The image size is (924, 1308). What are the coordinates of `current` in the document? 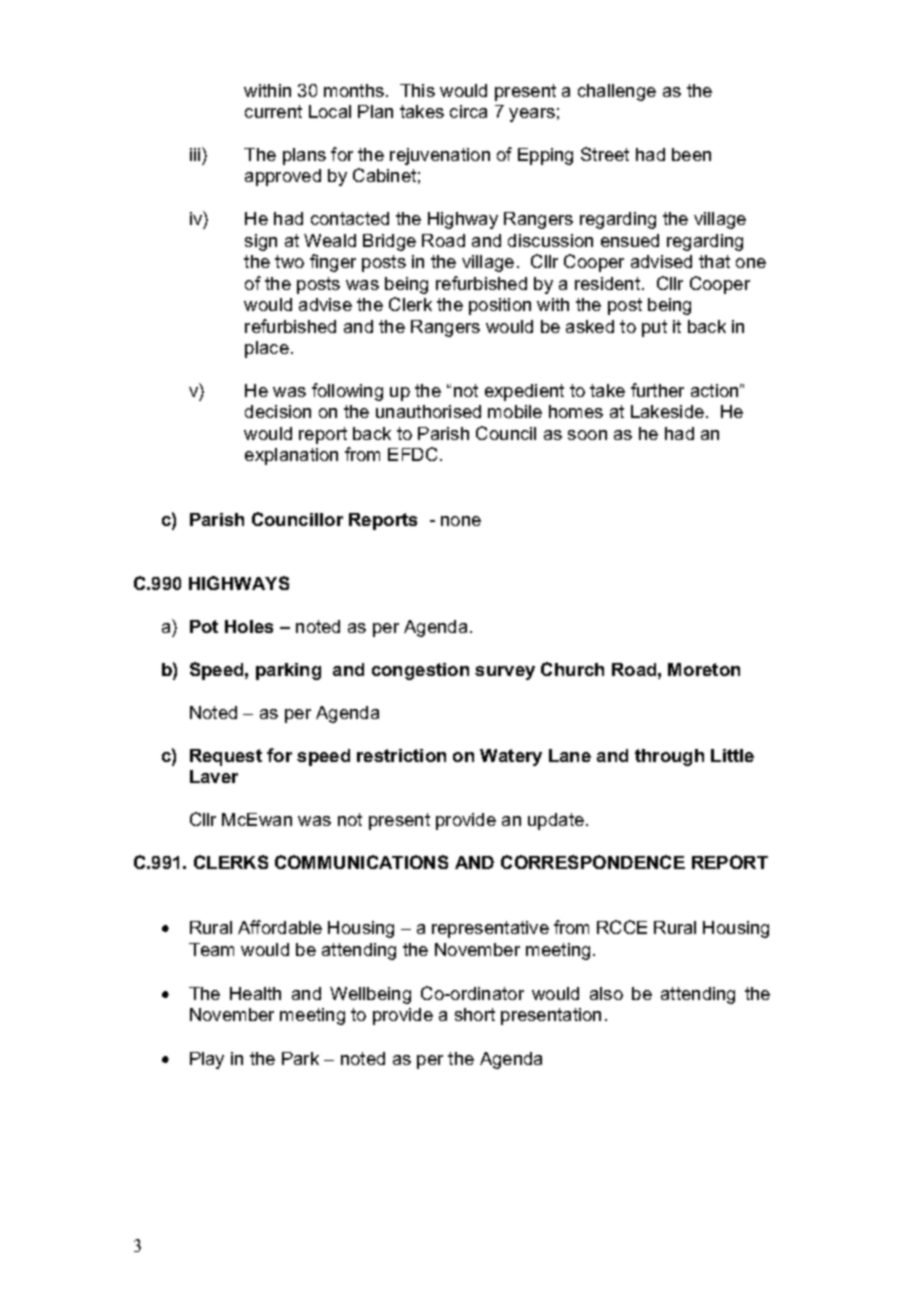 It's located at (273, 111).
